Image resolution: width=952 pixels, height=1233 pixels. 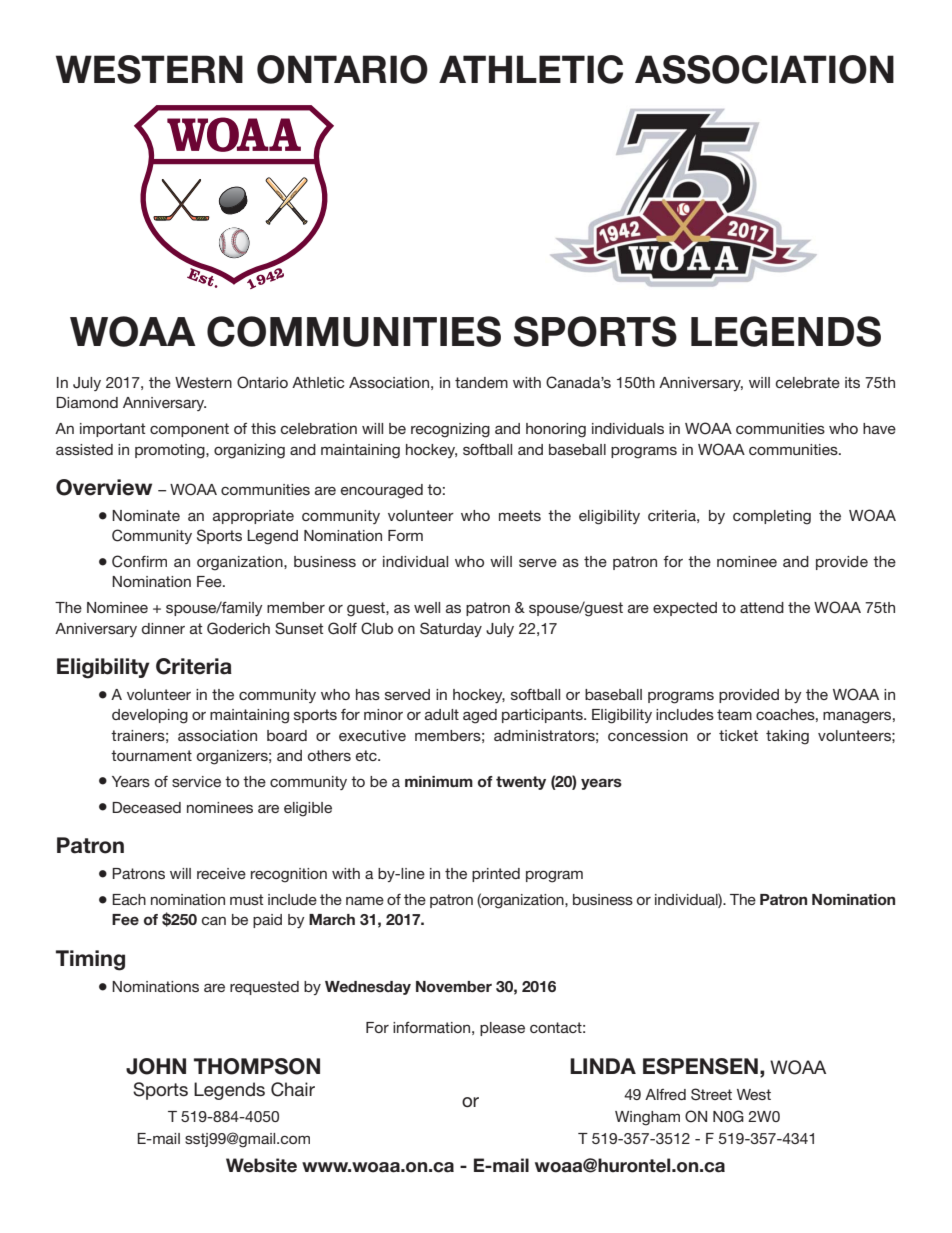 What do you see at coordinates (481, 382) in the screenshot?
I see `tandem` at bounding box center [481, 382].
